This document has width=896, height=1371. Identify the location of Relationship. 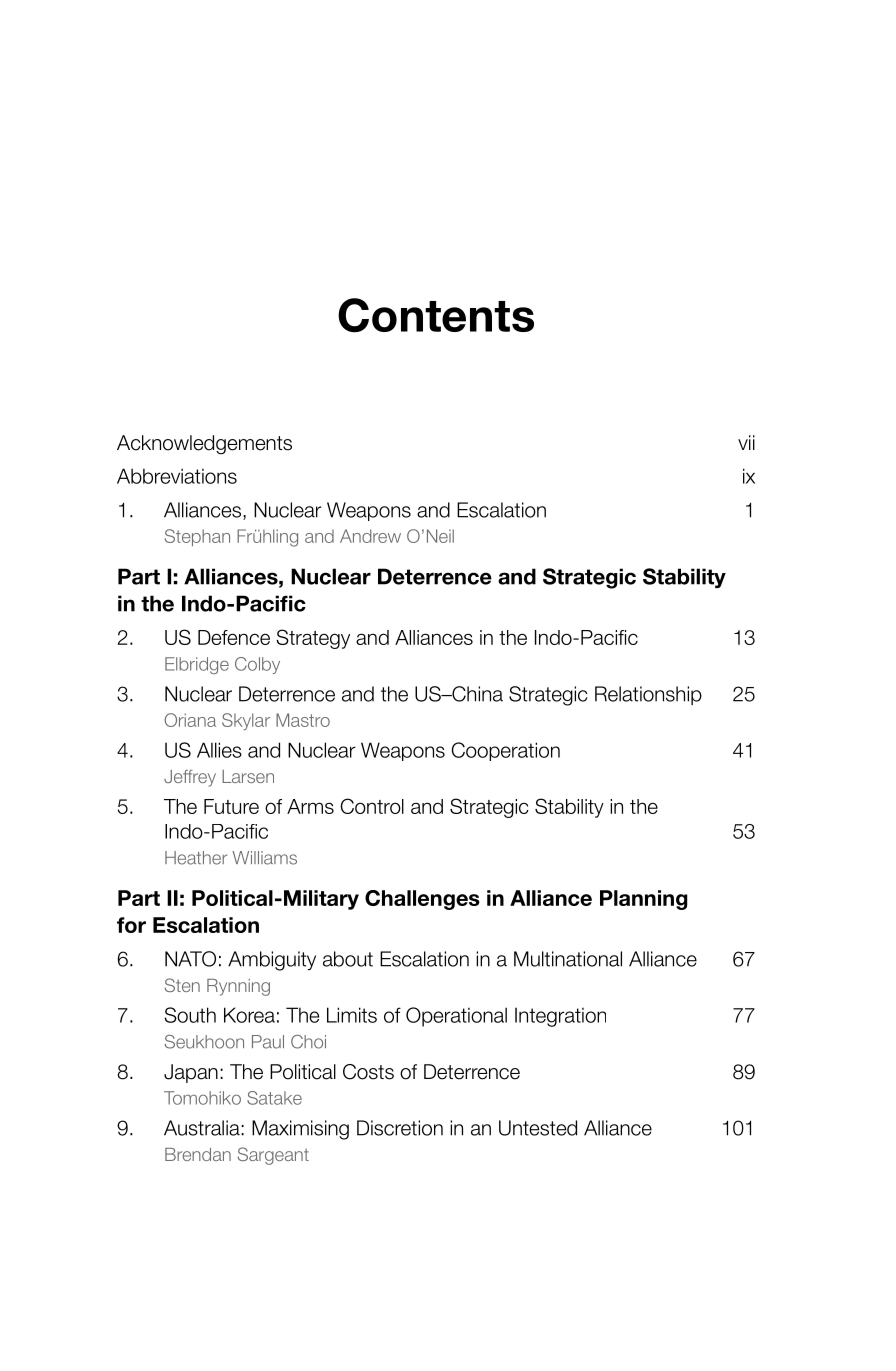
(648, 695).
